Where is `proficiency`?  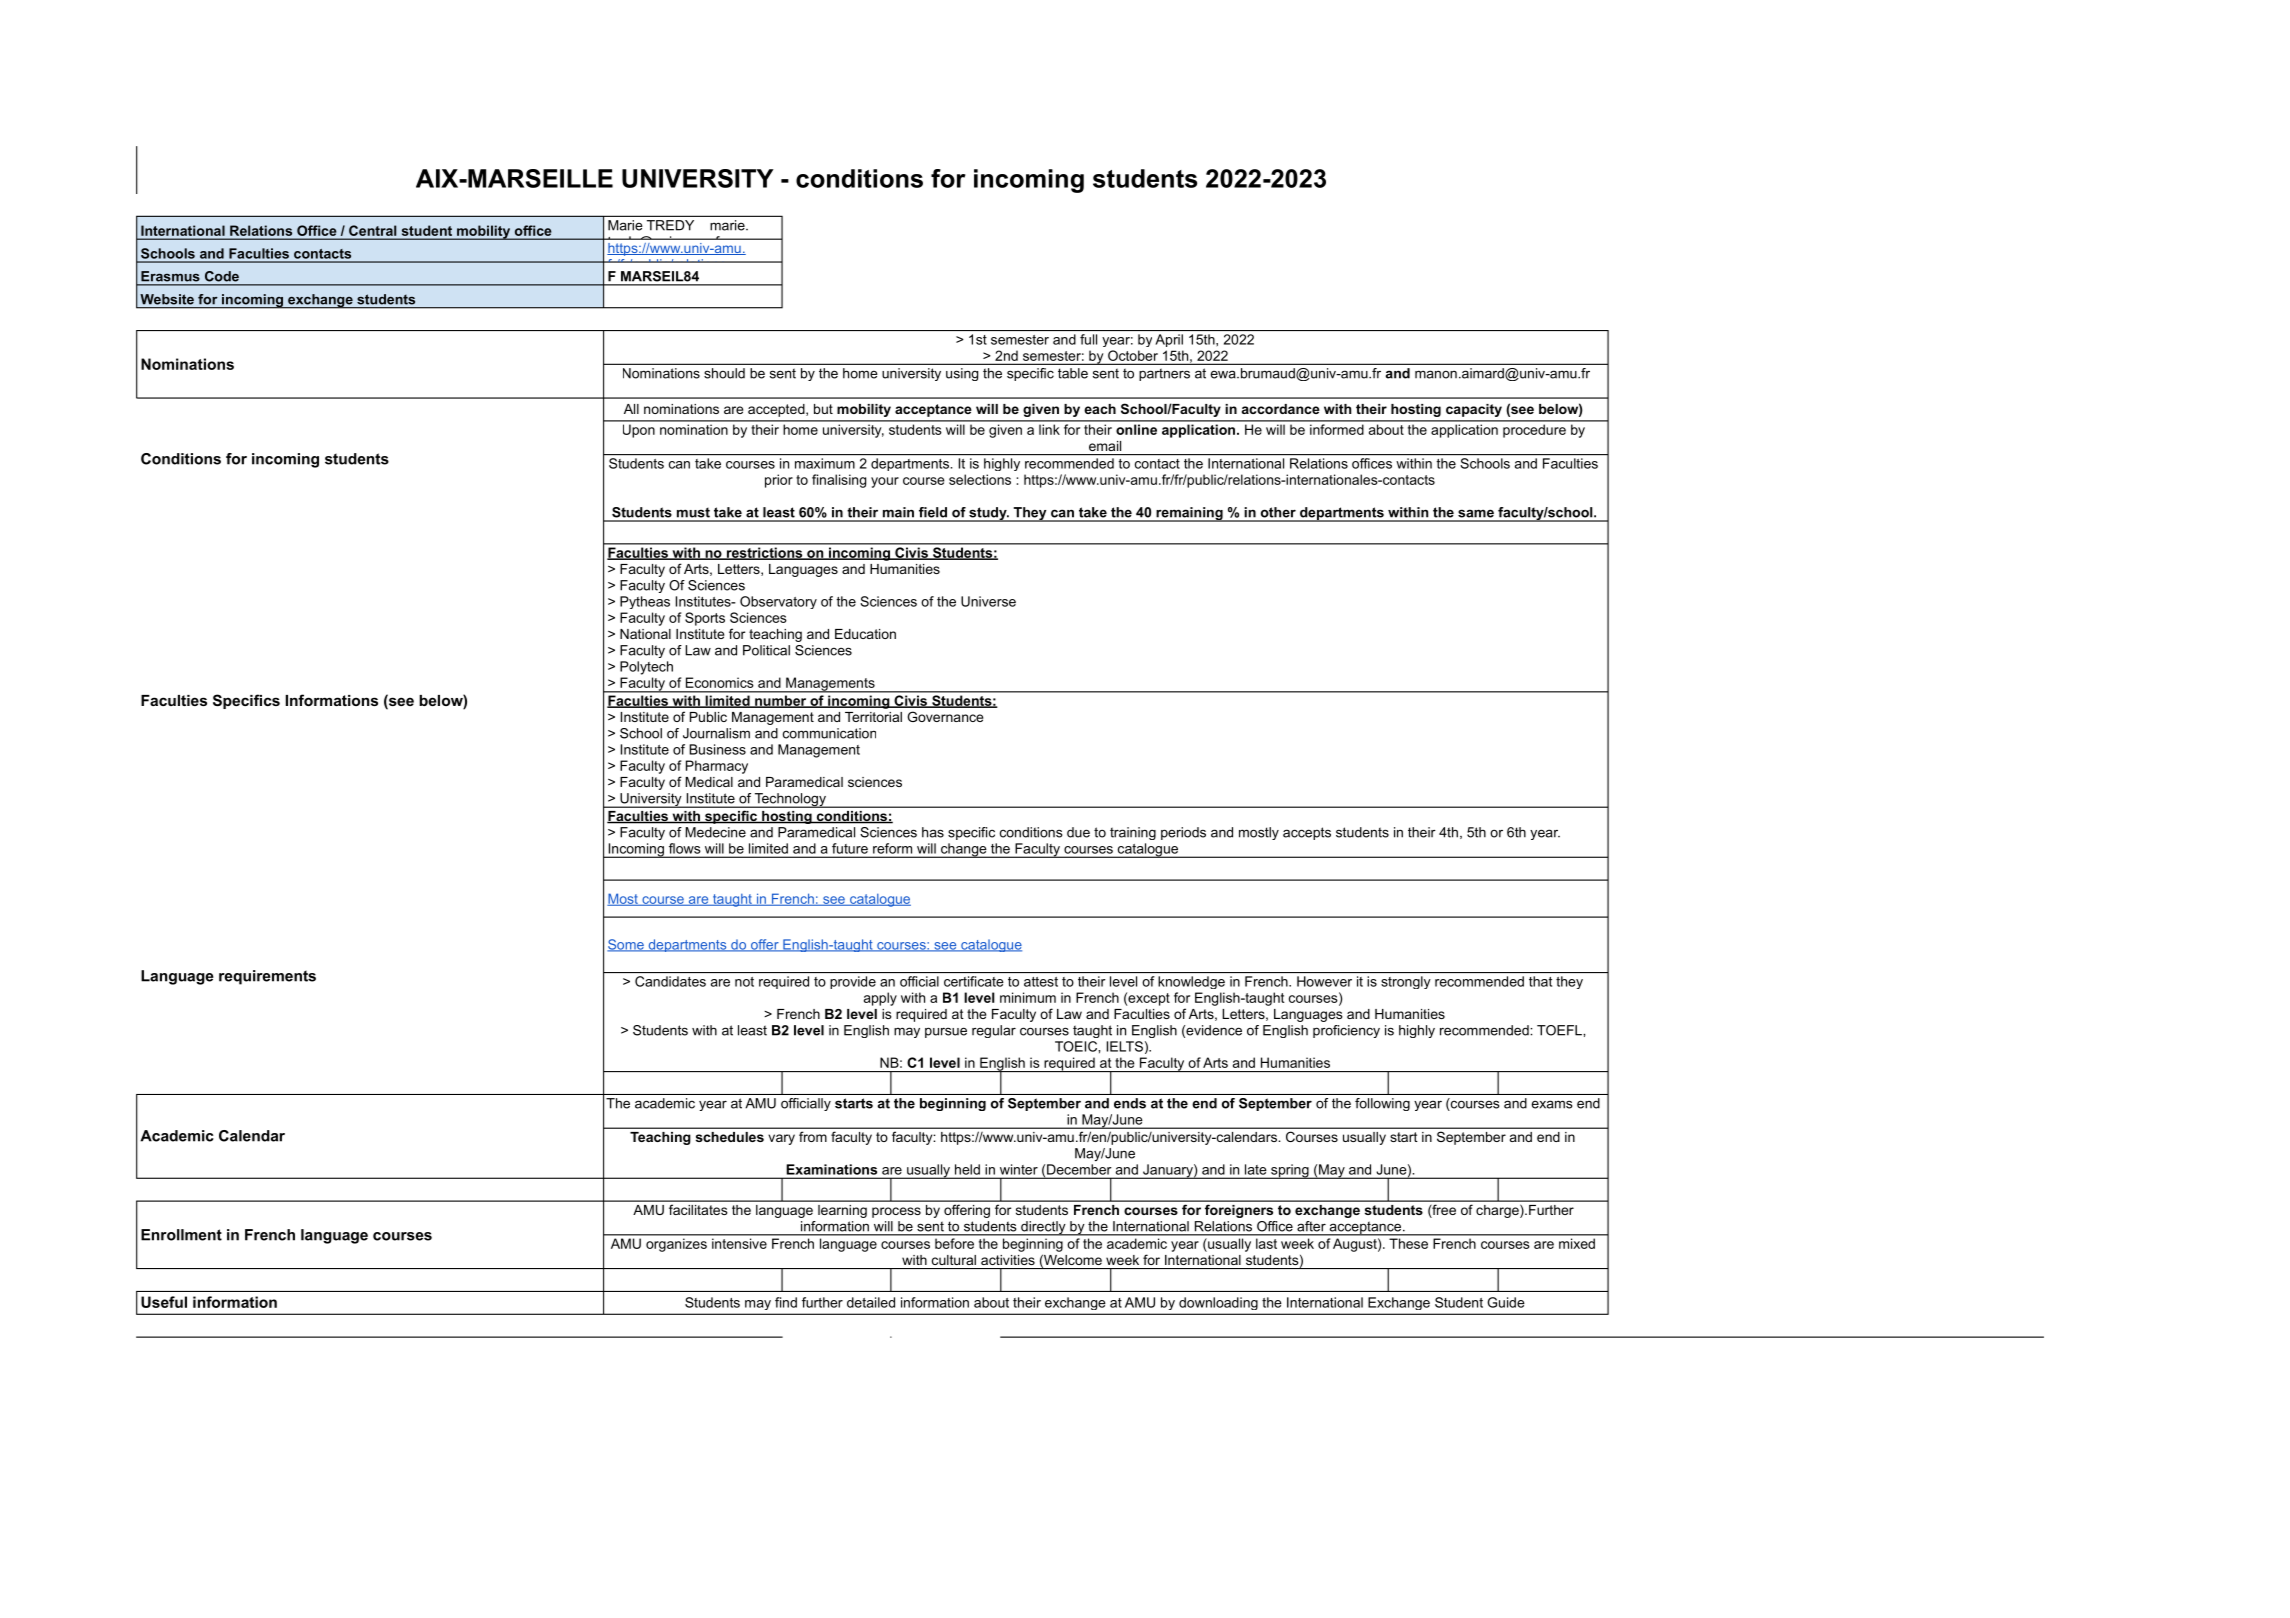 proficiency is located at coordinates (1346, 1031).
